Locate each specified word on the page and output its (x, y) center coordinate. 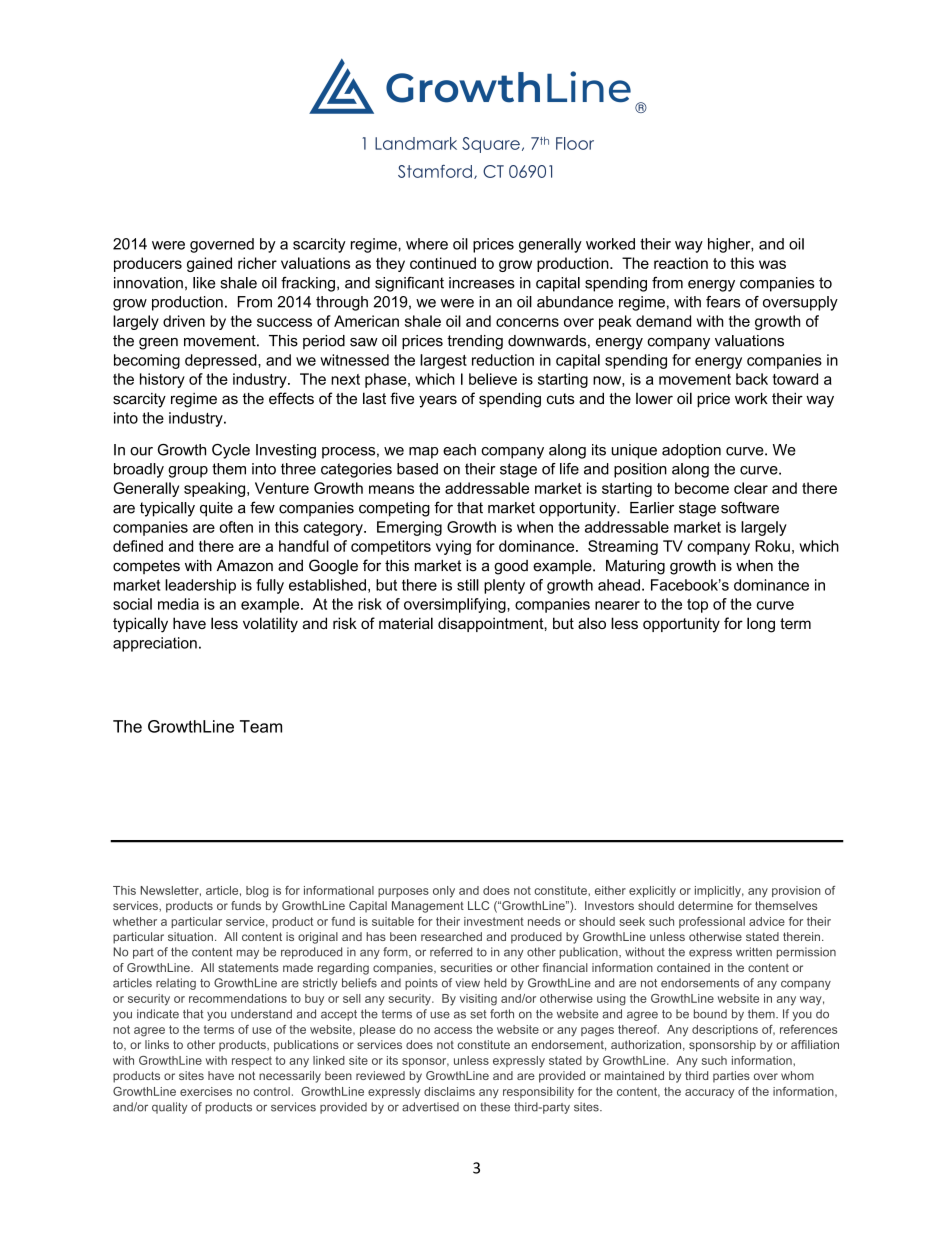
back (752, 379)
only (444, 892)
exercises (206, 1091)
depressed (222, 361)
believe (493, 379)
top (697, 606)
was (772, 264)
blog (257, 892)
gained (209, 264)
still (468, 585)
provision (796, 891)
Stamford (435, 171)
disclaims (449, 1091)
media (178, 604)
